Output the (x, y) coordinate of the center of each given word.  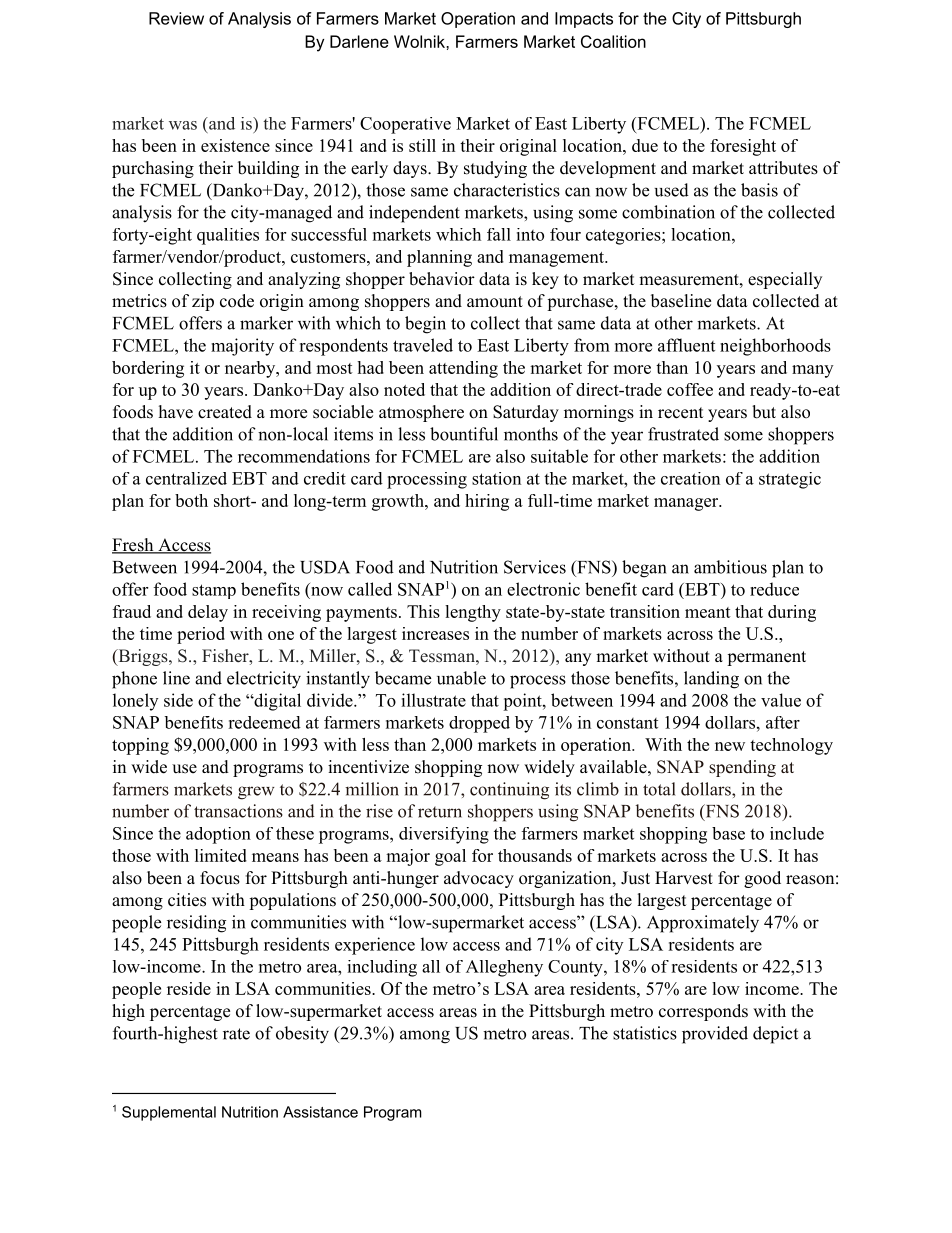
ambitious (730, 567)
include (797, 833)
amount (495, 302)
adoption (218, 835)
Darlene (359, 41)
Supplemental (169, 1113)
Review (176, 18)
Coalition (613, 41)
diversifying (444, 835)
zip (203, 302)
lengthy (473, 613)
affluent (686, 345)
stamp (214, 591)
